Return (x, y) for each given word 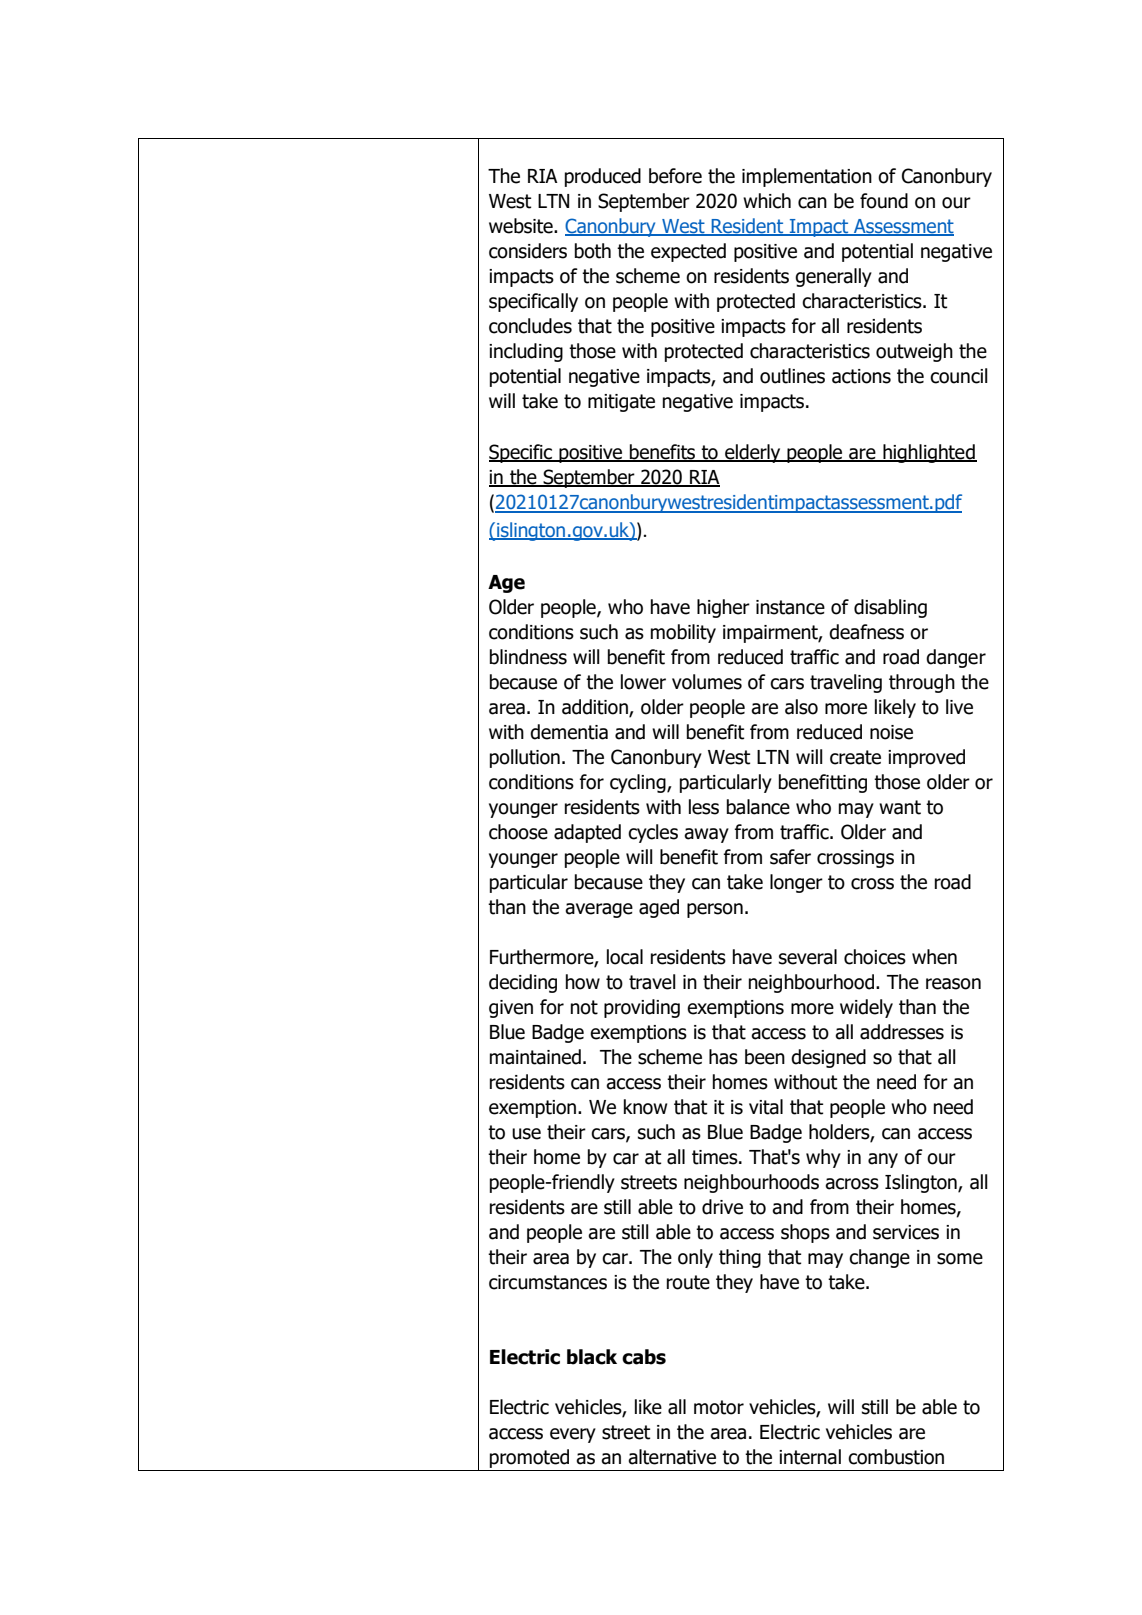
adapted (587, 833)
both (593, 251)
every (573, 1435)
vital (766, 1107)
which (767, 201)
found (884, 201)
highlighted (929, 453)
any (883, 1160)
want (900, 807)
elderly (753, 453)
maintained (535, 1057)
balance (758, 807)
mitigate (621, 403)
